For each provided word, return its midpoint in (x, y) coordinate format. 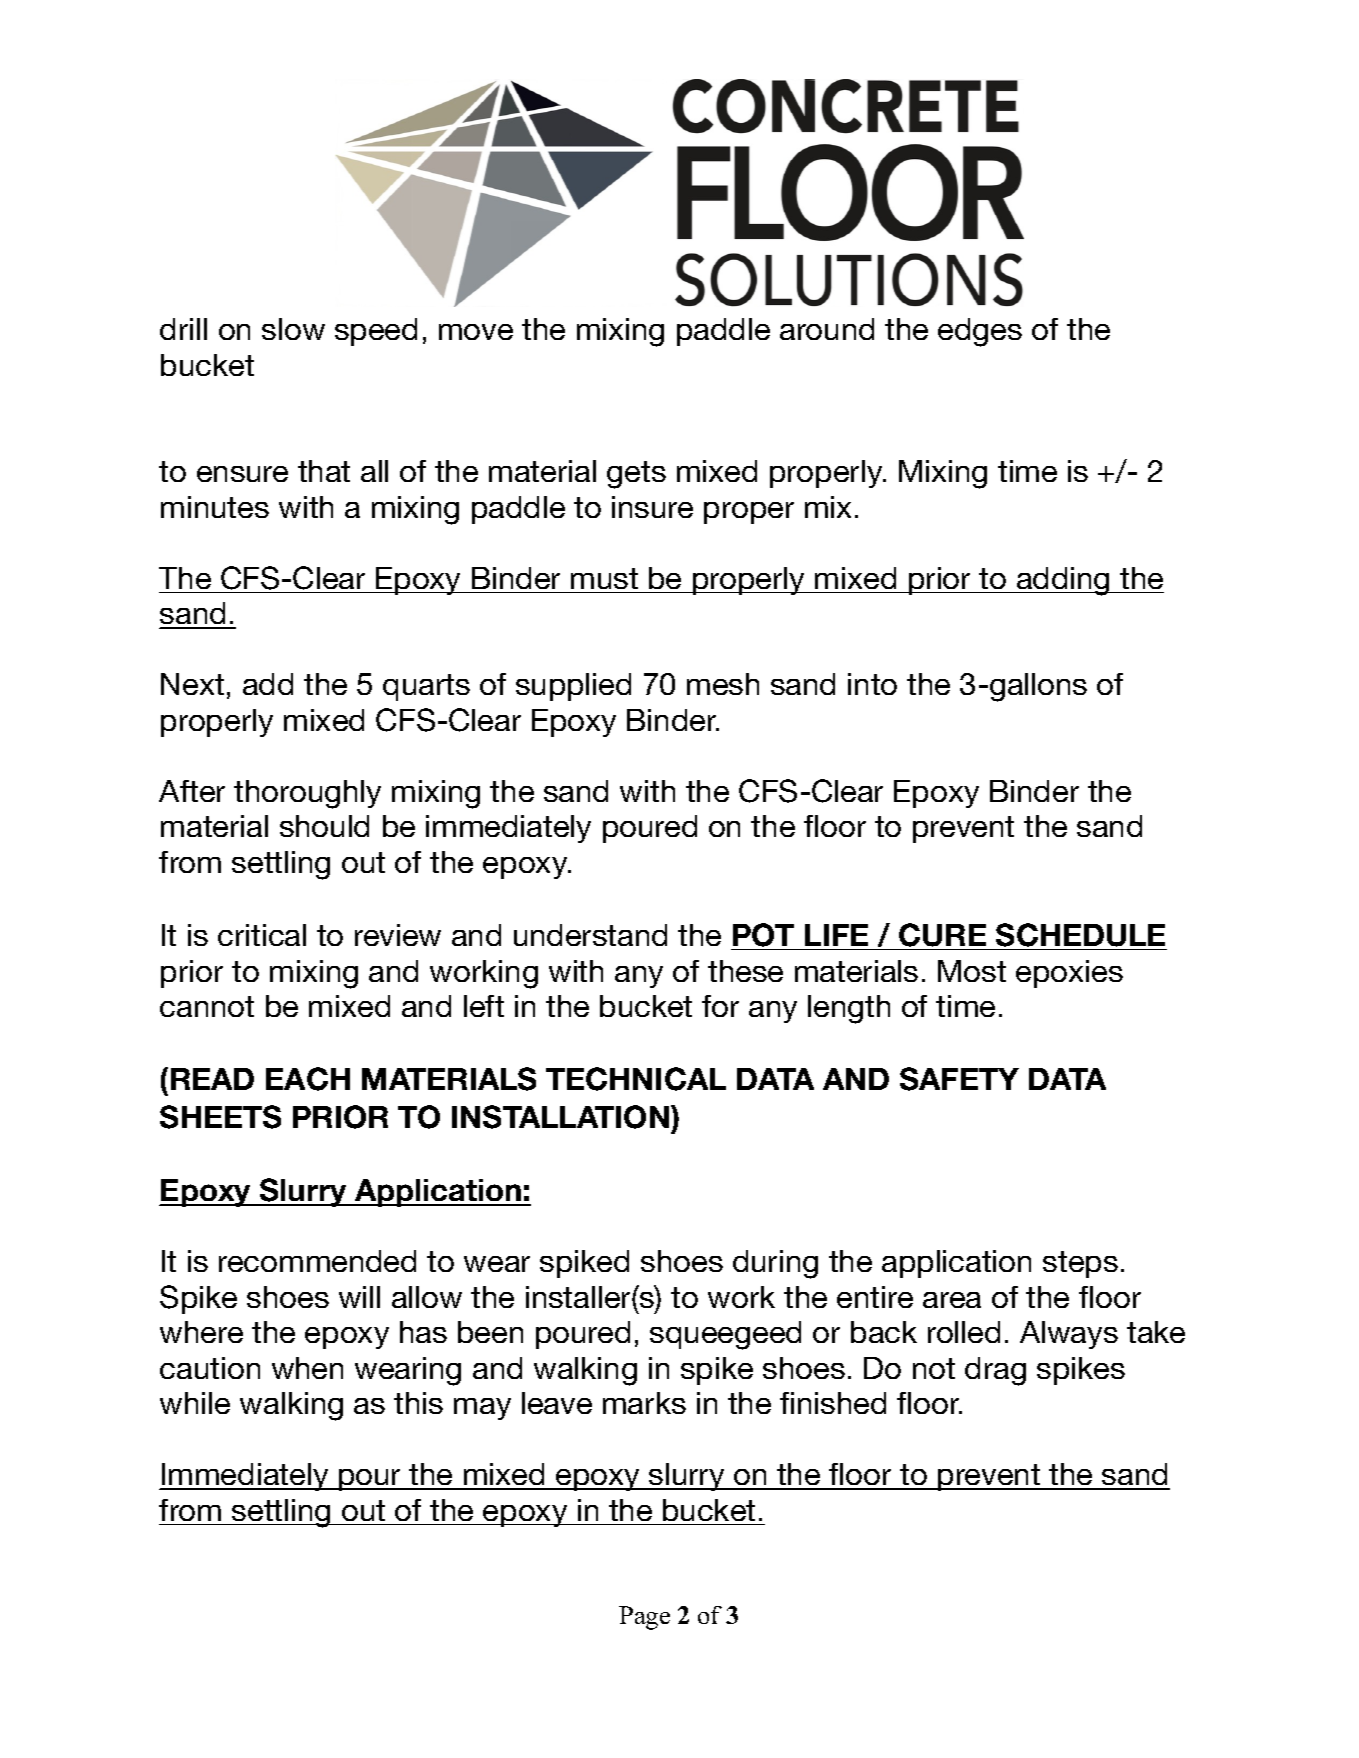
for (720, 1006)
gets (636, 475)
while (195, 1403)
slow (293, 329)
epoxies (1069, 974)
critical (262, 935)
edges (980, 332)
